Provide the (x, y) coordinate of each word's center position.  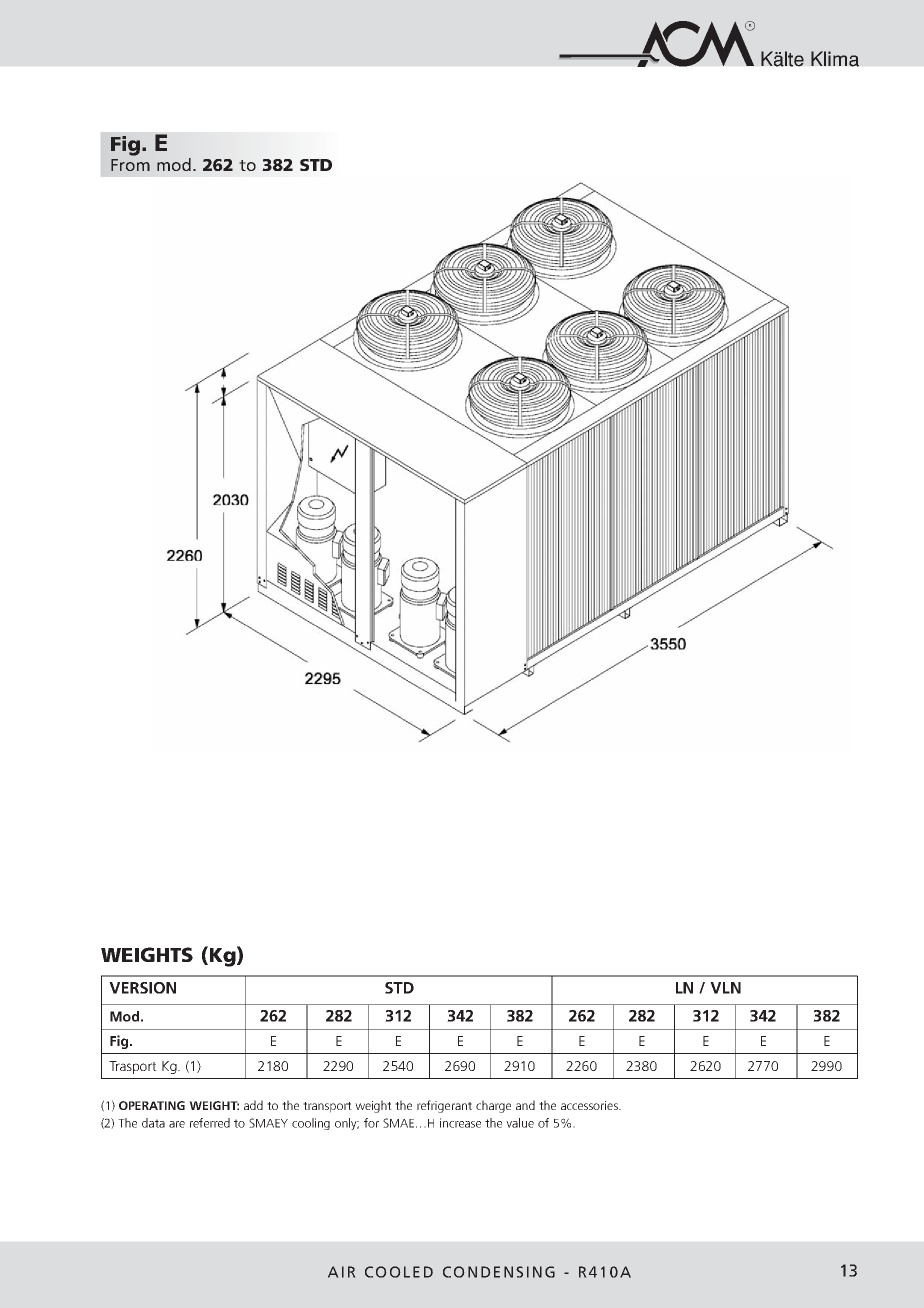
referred (210, 1123)
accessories (590, 1105)
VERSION (142, 988)
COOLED (399, 1272)
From (130, 165)
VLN (725, 988)
